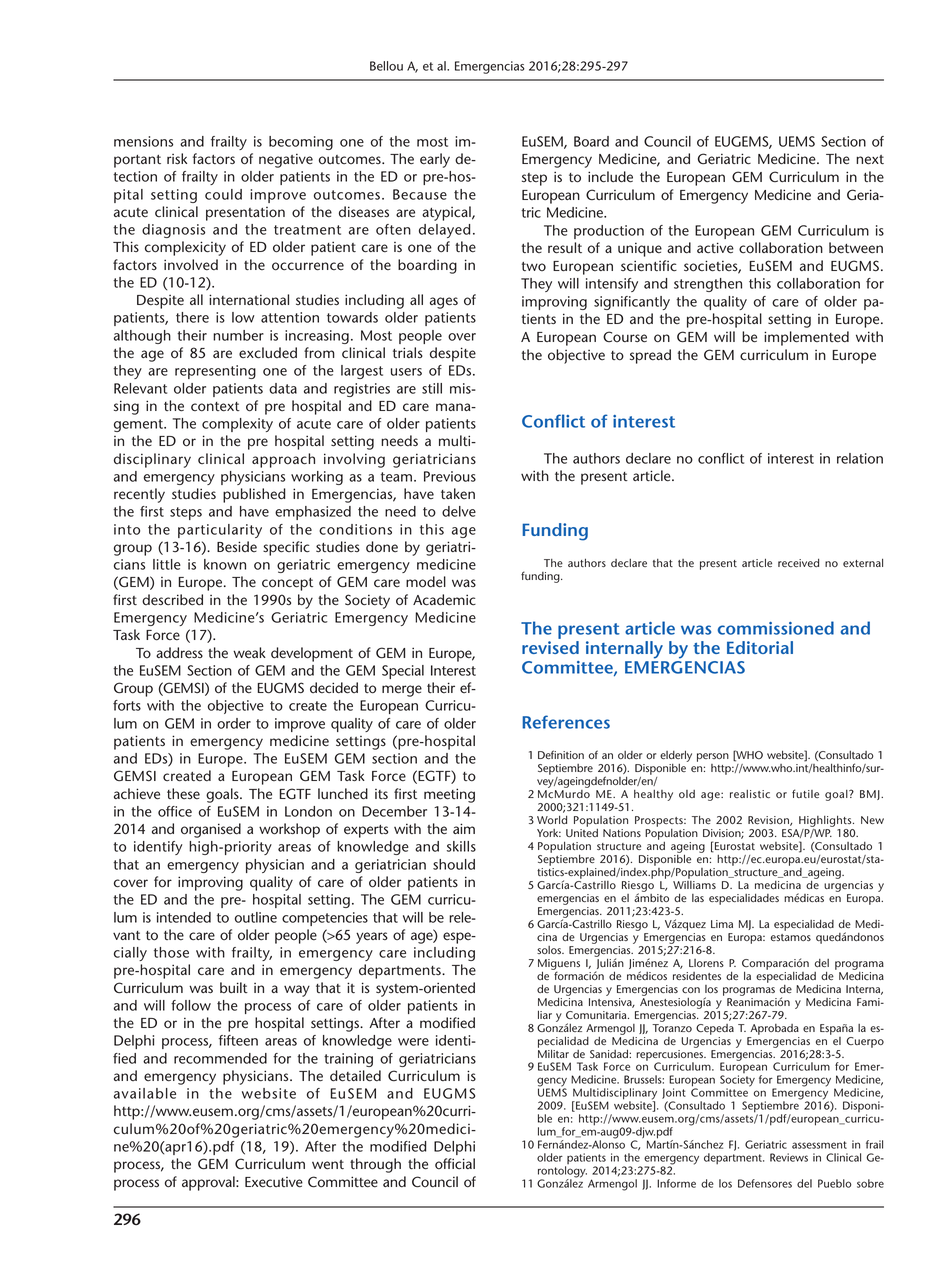 This screenshot has height=1270, width=952. I want to click on Reviews, so click(789, 1157).
